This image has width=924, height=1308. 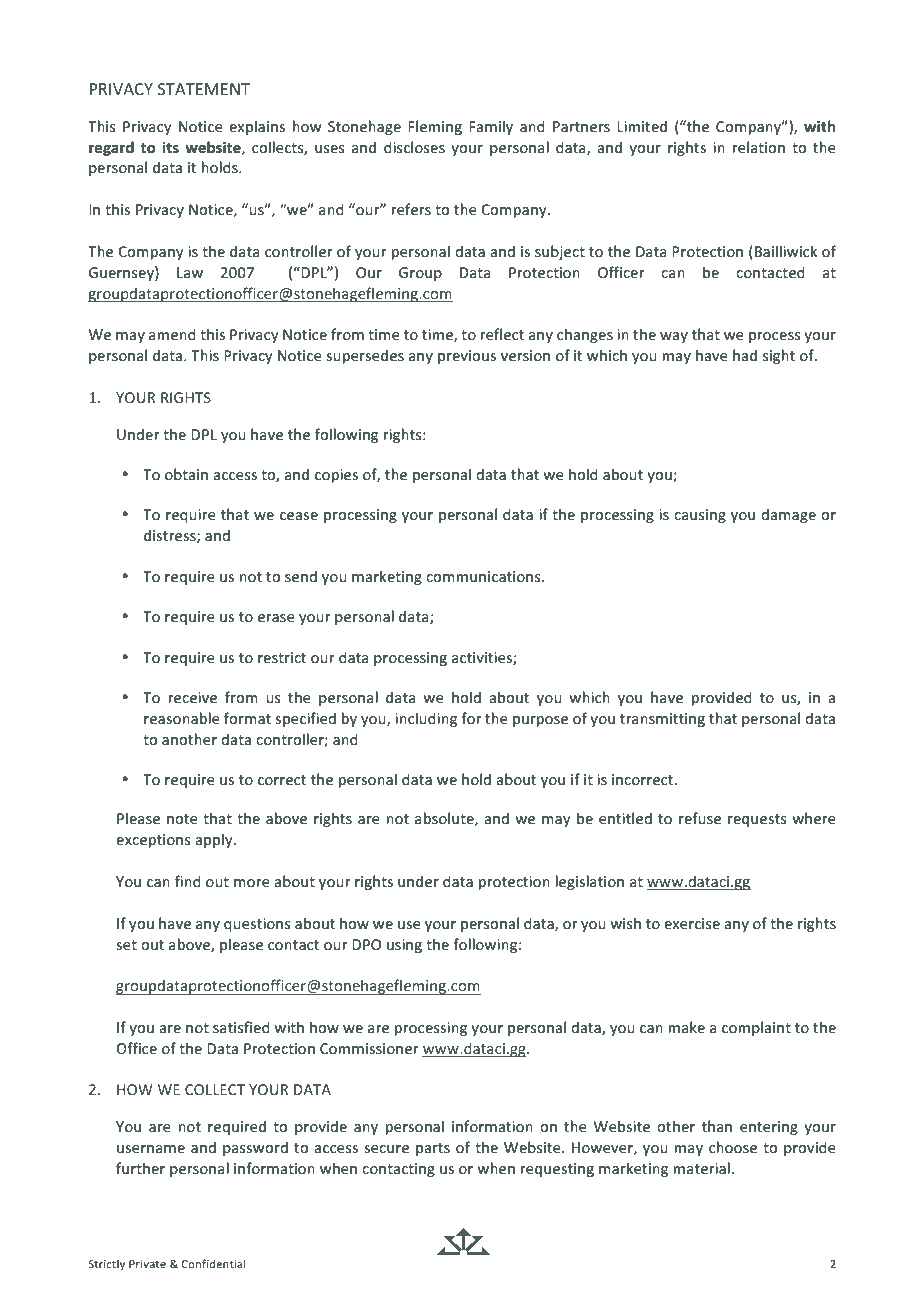 I want to click on damage, so click(x=788, y=515).
